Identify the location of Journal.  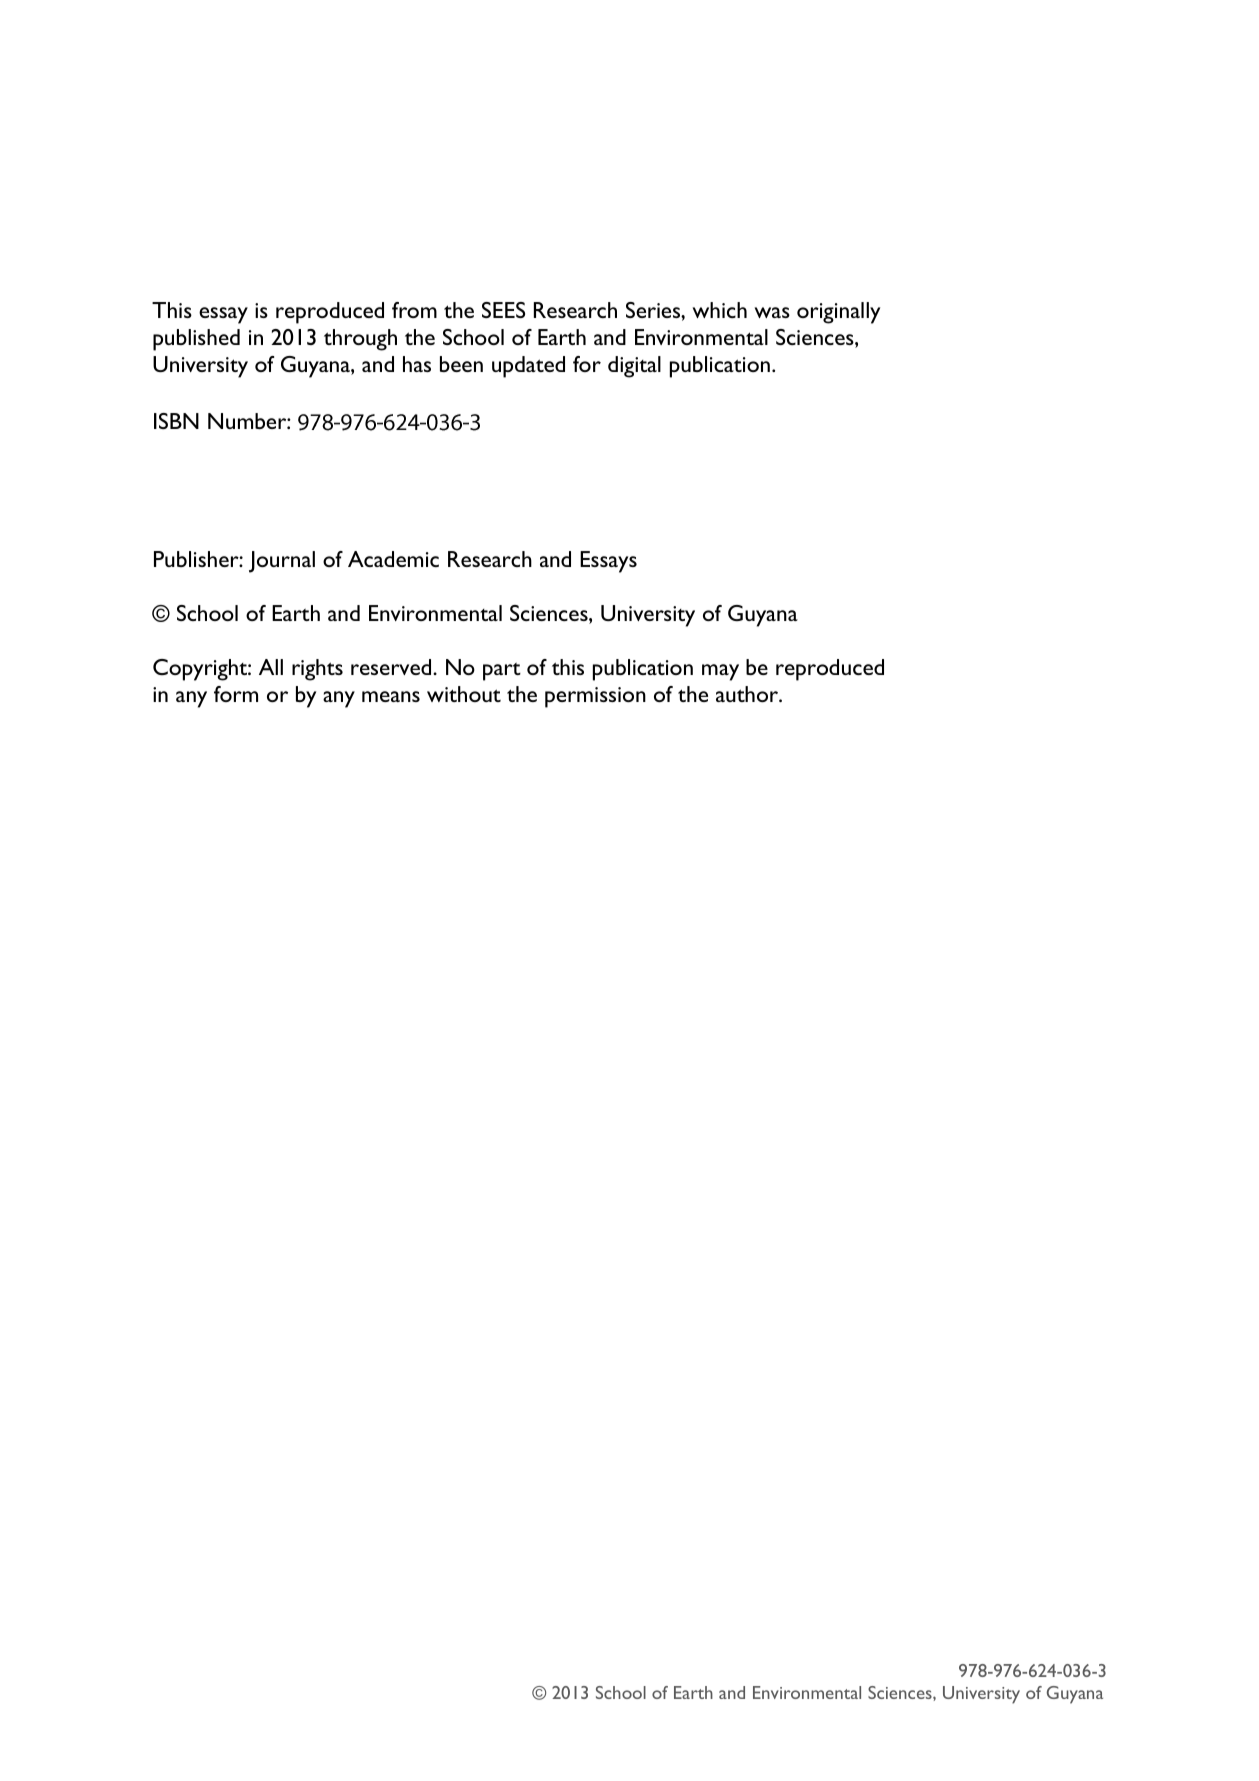
(282, 562).
